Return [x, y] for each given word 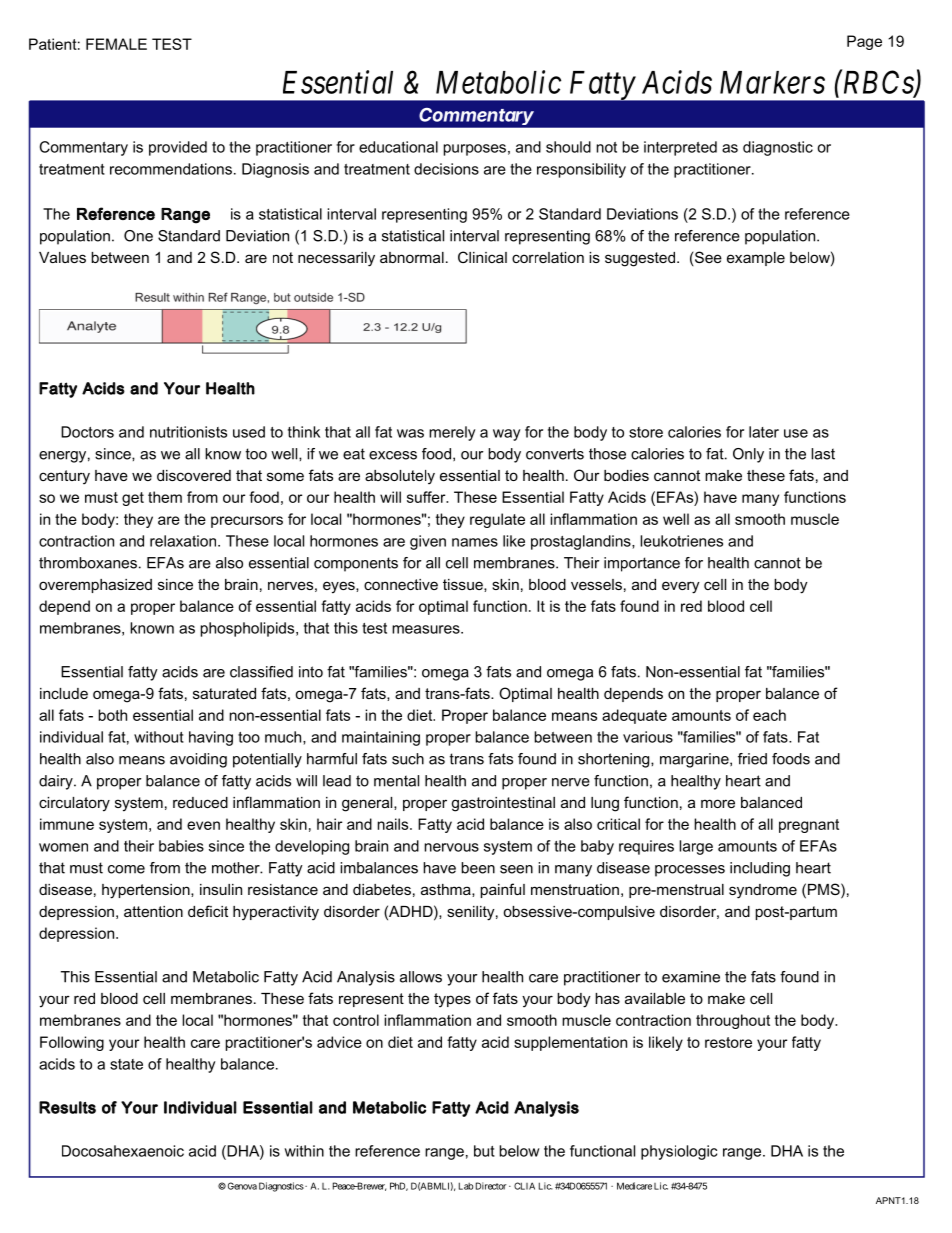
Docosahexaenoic [123, 1151]
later [764, 432]
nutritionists [188, 432]
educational [398, 147]
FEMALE [116, 44]
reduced [200, 802]
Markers [772, 82]
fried [752, 759]
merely [452, 433]
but [484, 1151]
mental [396, 781]
